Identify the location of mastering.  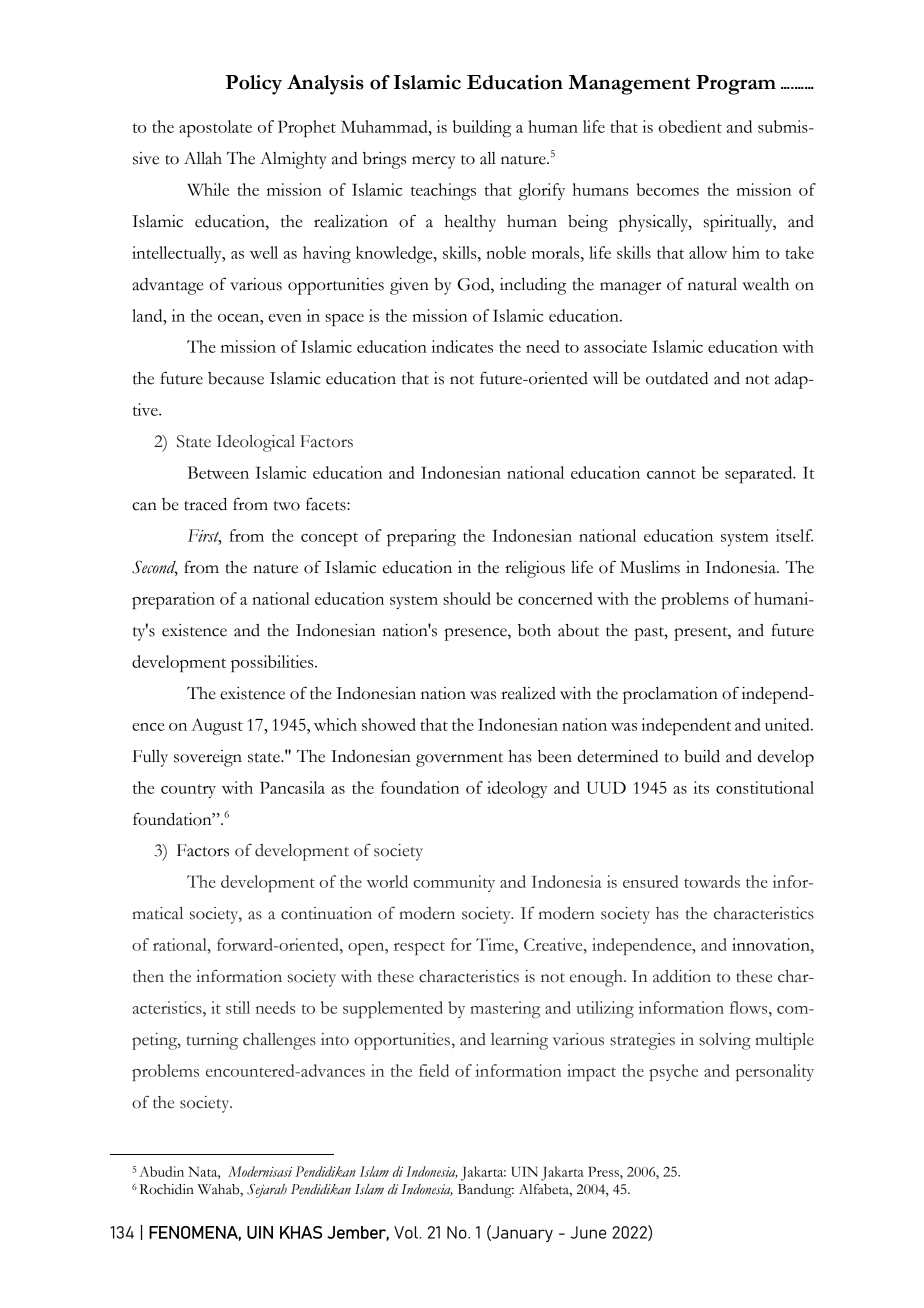
(505, 1009).
